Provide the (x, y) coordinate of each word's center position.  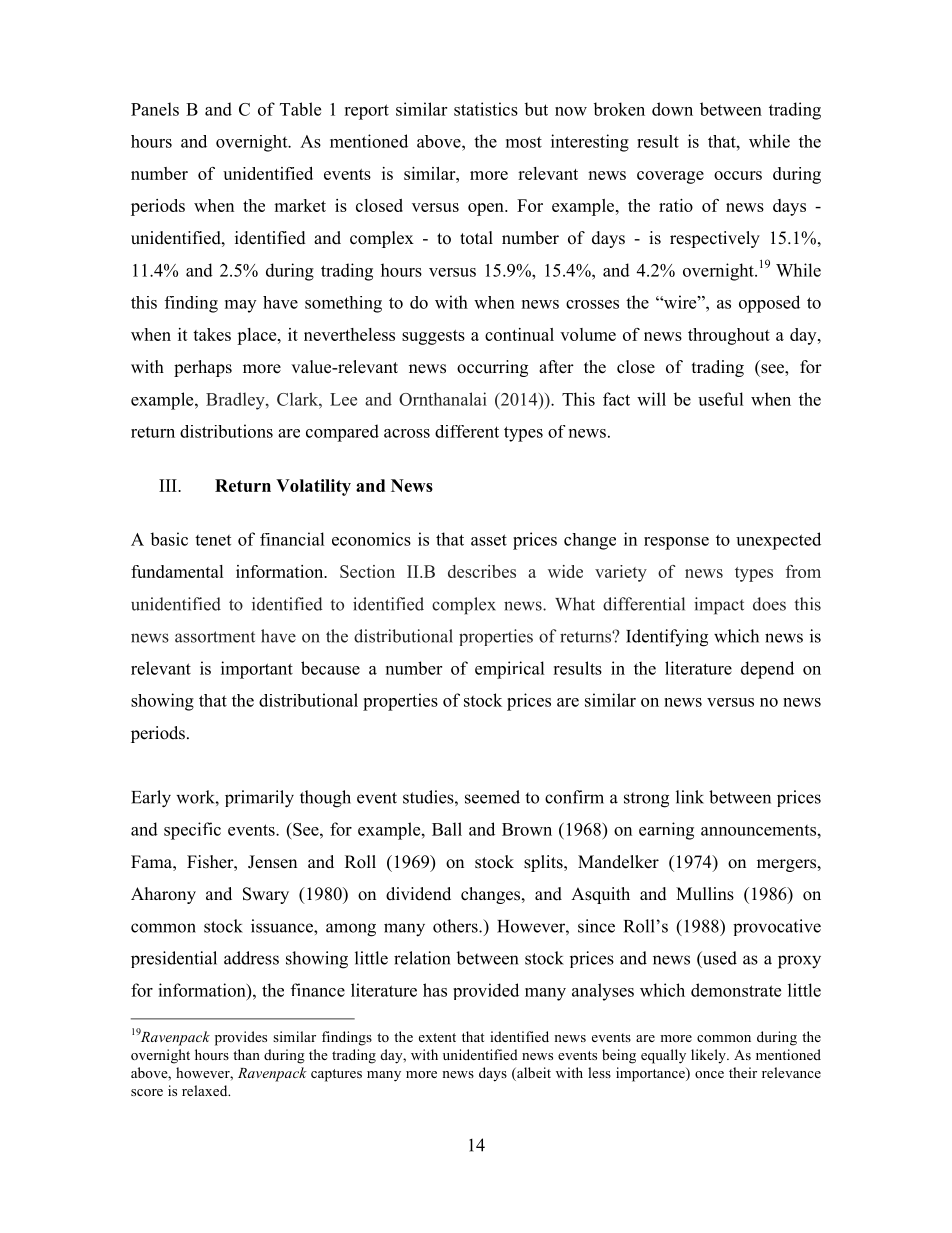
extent (437, 1037)
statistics (486, 109)
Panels (155, 109)
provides (241, 1038)
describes (482, 571)
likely (709, 1056)
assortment (215, 637)
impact (719, 606)
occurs (738, 175)
